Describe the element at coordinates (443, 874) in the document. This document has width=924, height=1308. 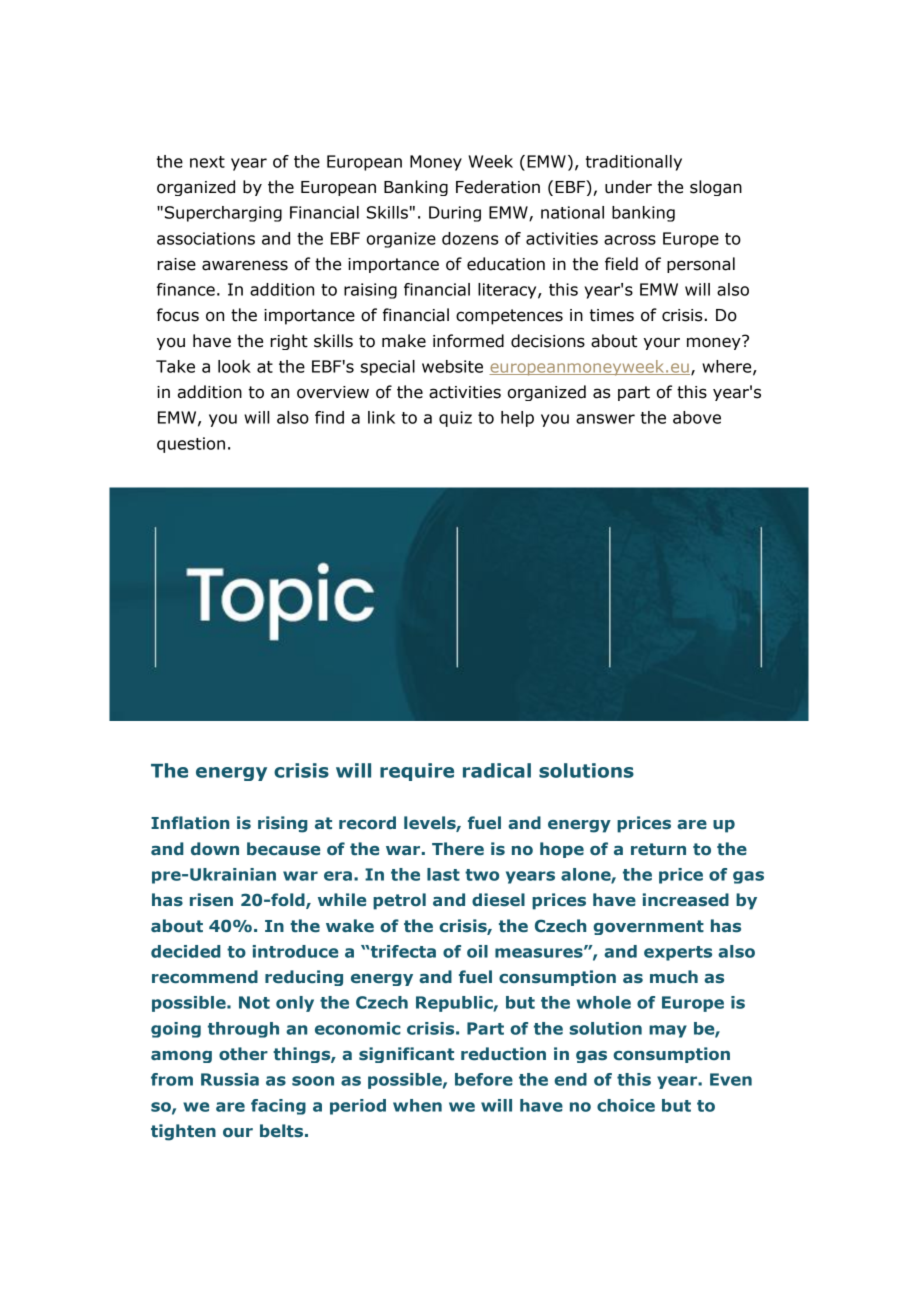
I see `last` at that location.
